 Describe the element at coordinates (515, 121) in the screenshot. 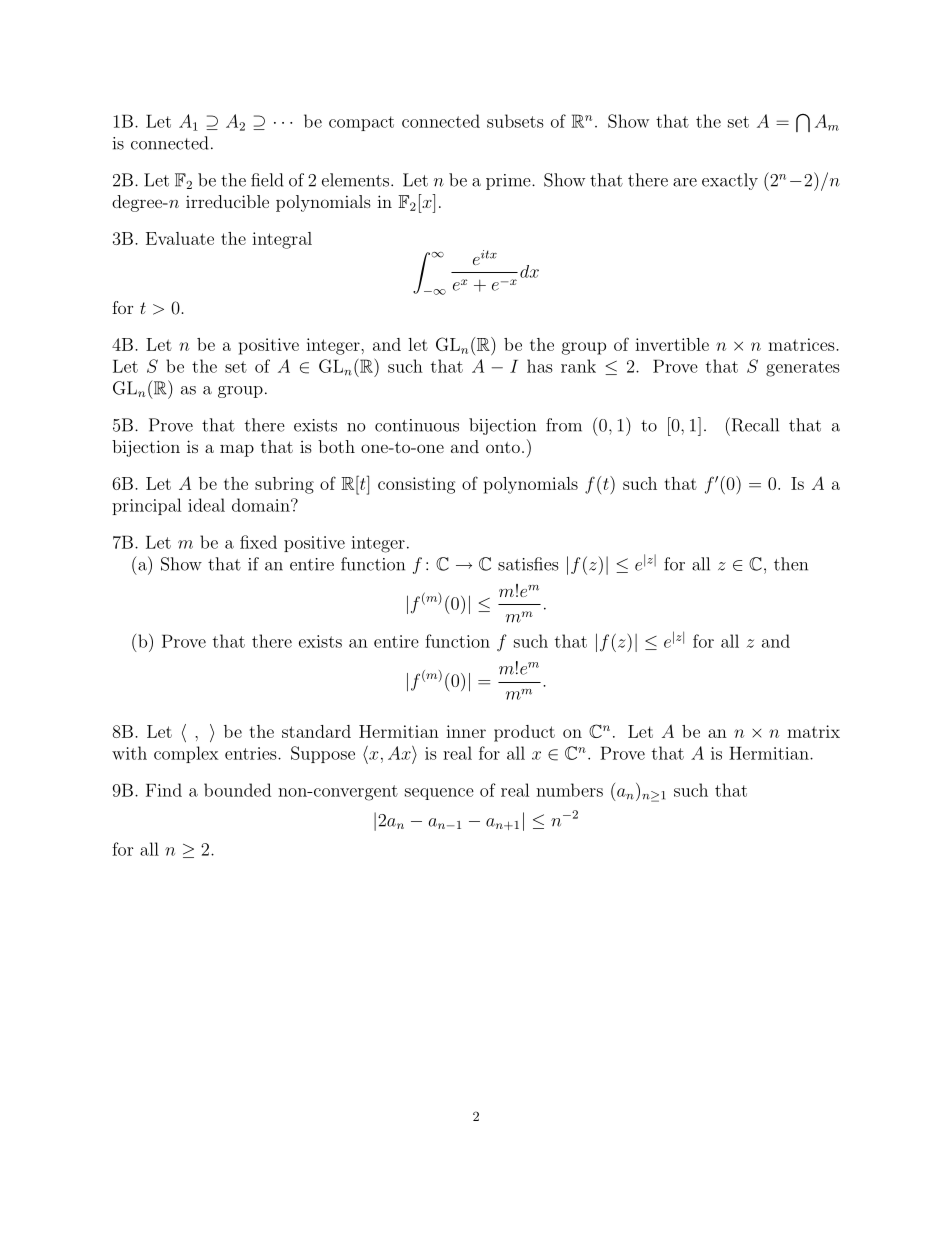

I see `subsets` at that location.
